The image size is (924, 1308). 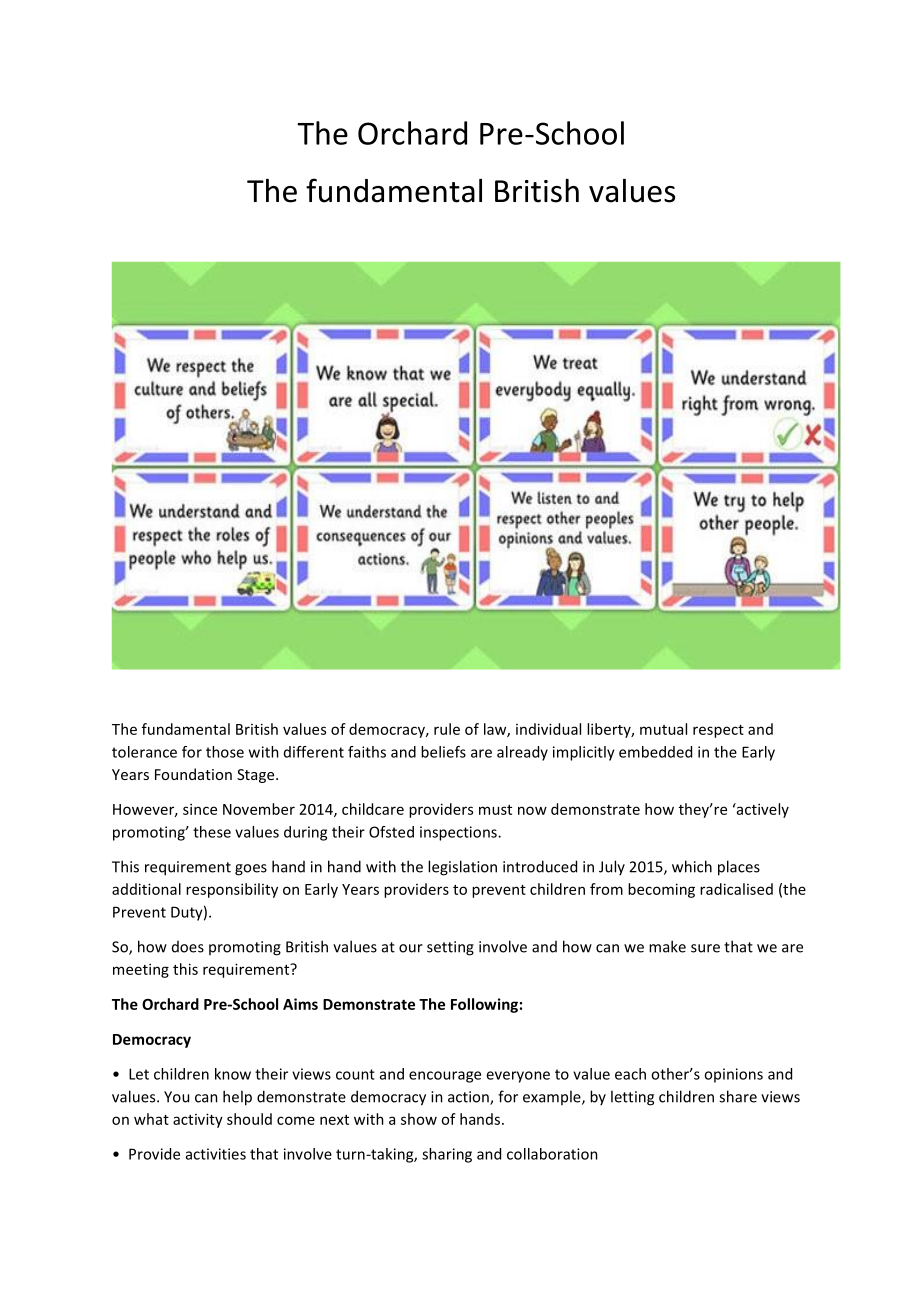 What do you see at coordinates (667, 946) in the screenshot?
I see `make` at bounding box center [667, 946].
